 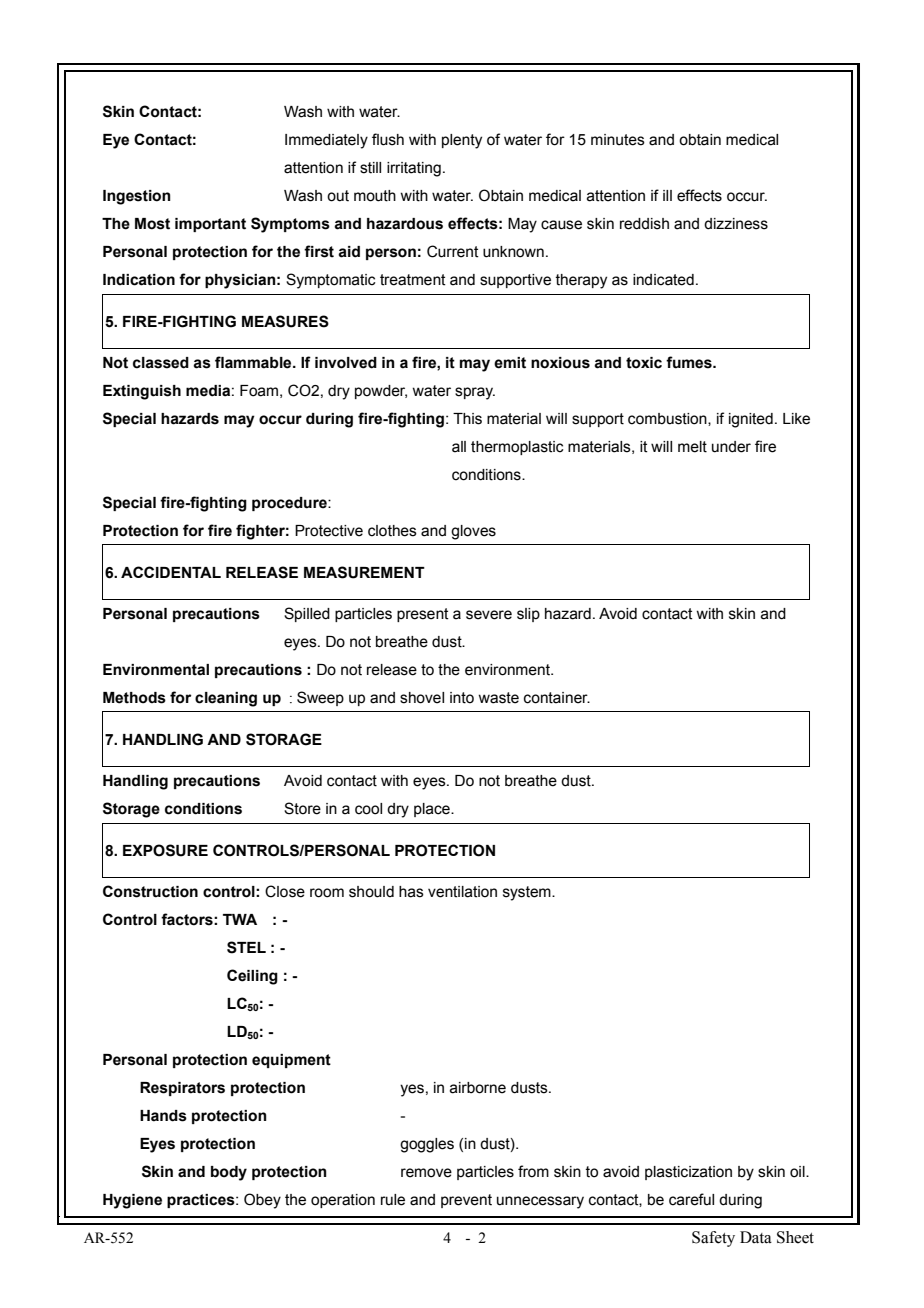 I want to click on important, so click(x=210, y=225).
